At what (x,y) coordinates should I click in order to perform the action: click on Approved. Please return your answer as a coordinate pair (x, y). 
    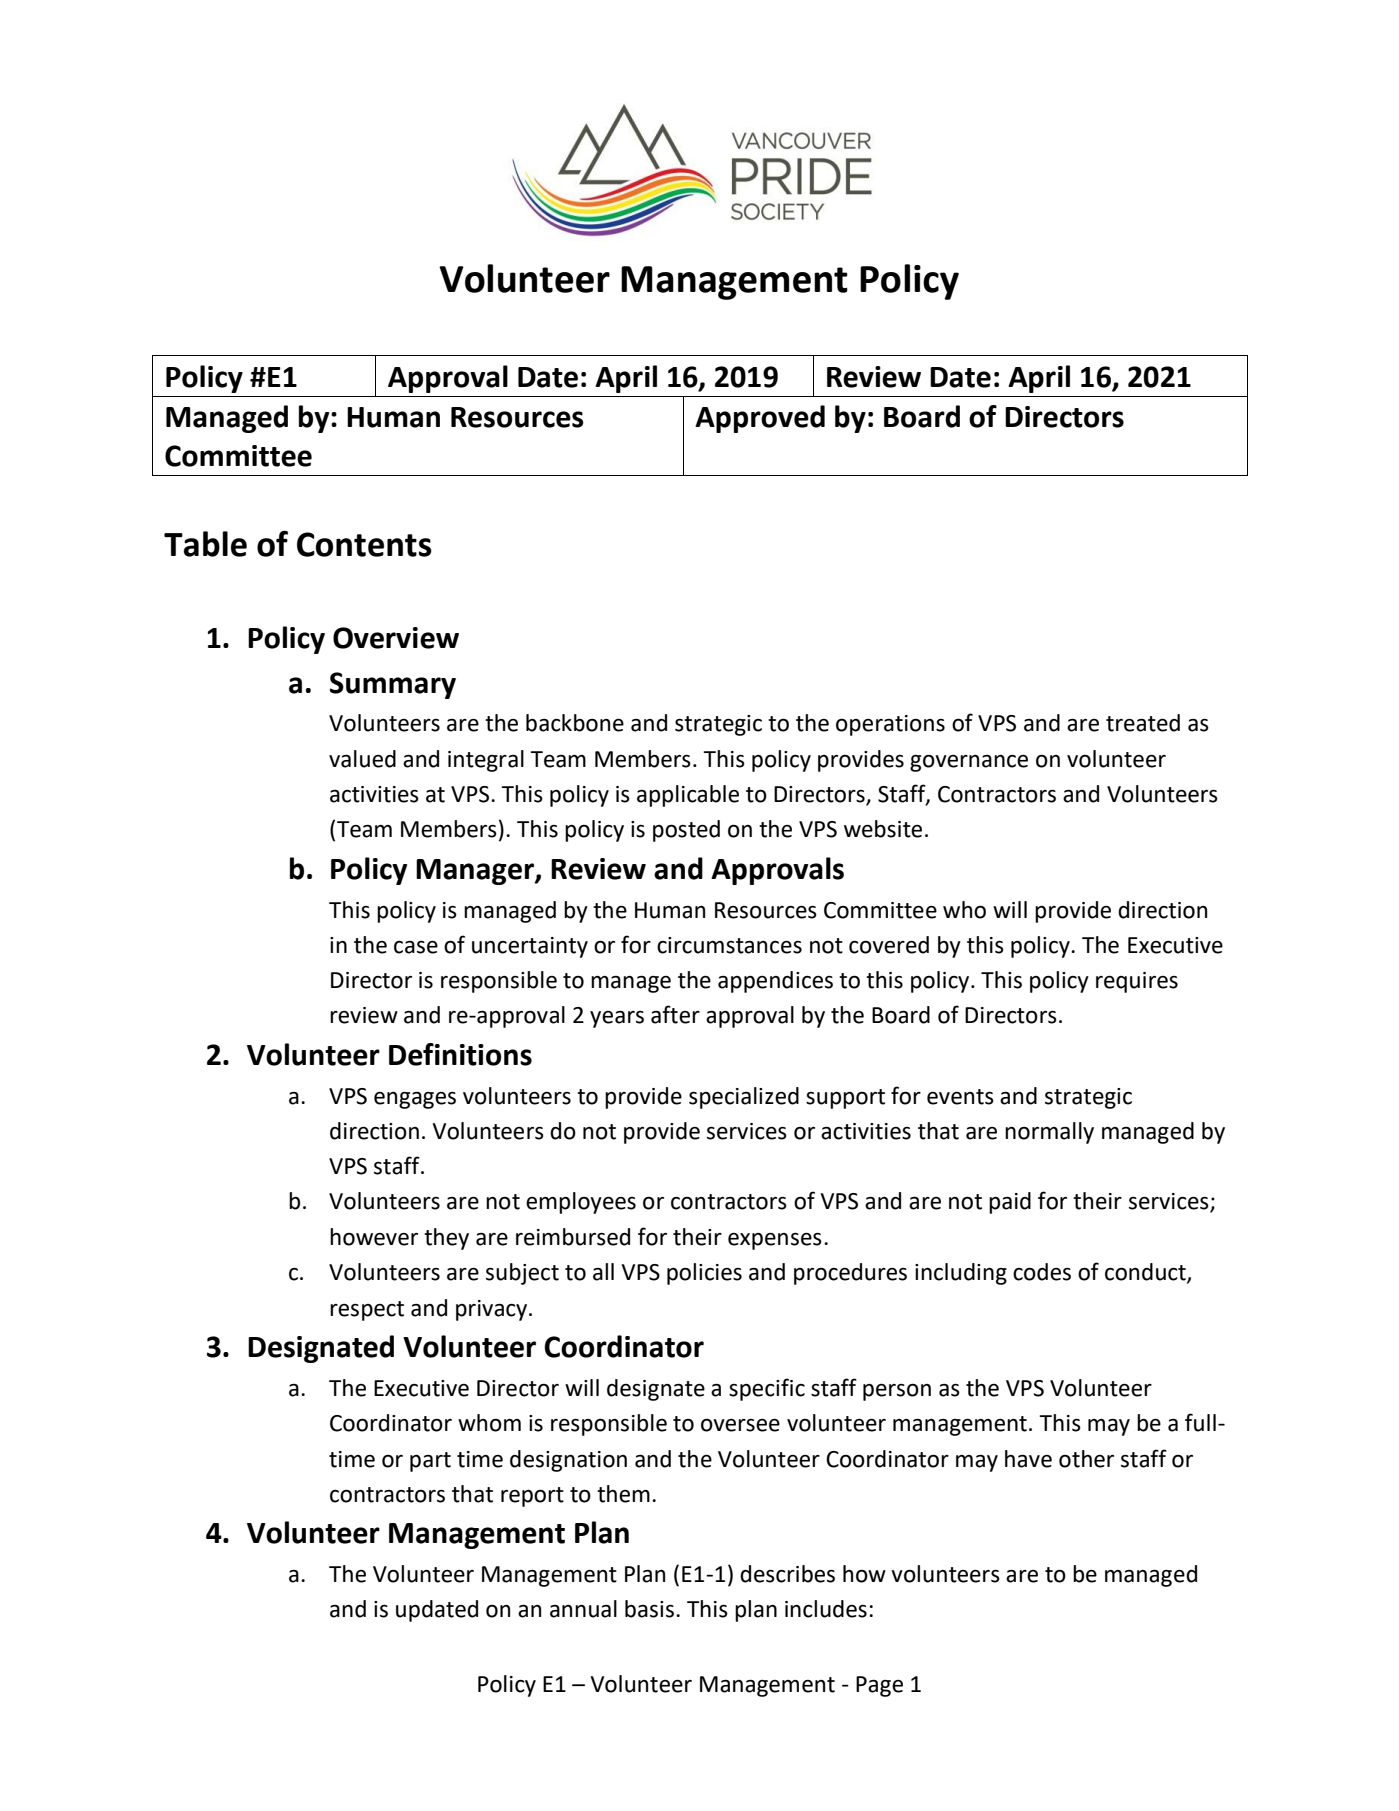
    Looking at the image, I should click on (760, 419).
